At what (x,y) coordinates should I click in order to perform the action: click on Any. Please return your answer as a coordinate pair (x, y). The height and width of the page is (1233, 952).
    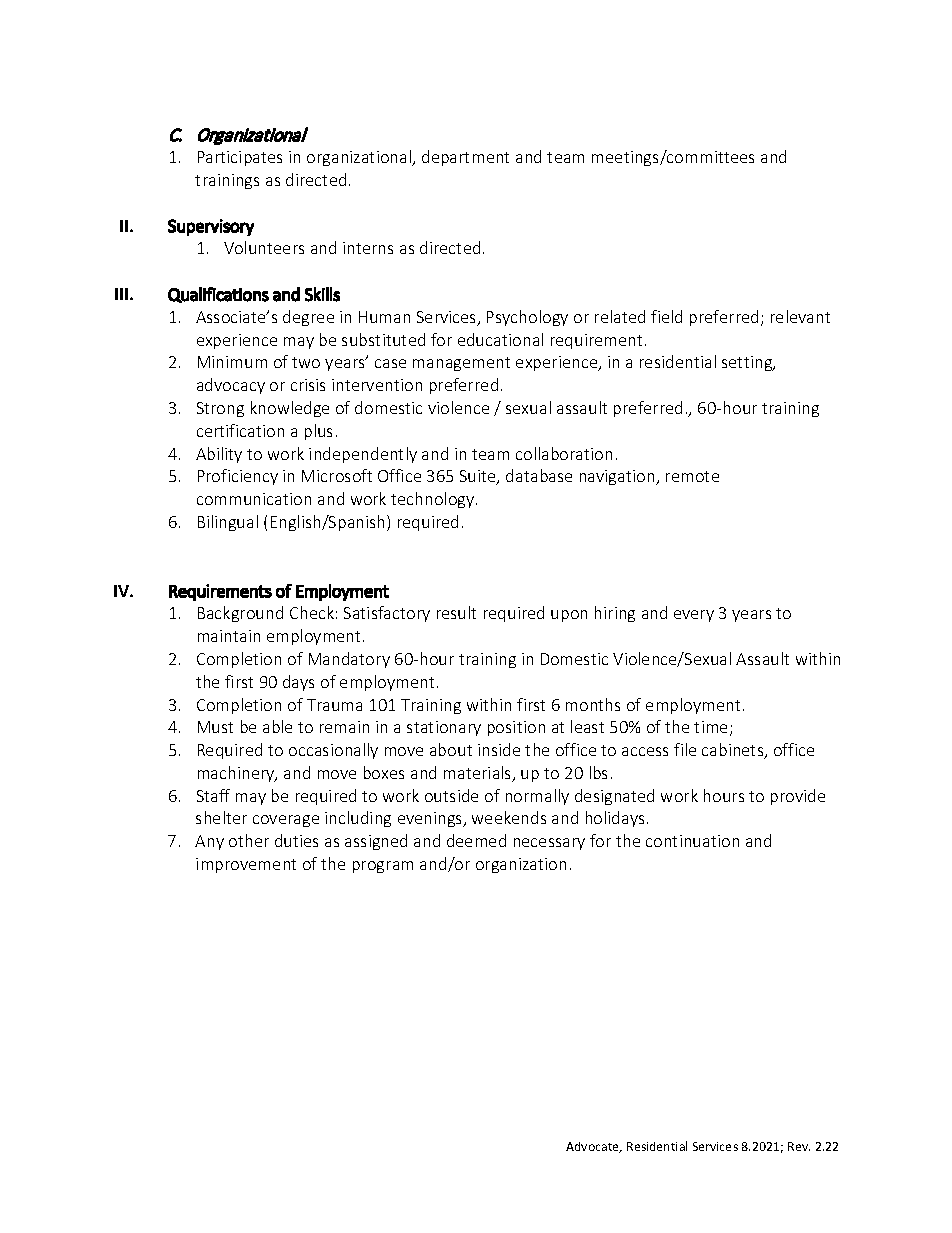
    Looking at the image, I should click on (209, 842).
